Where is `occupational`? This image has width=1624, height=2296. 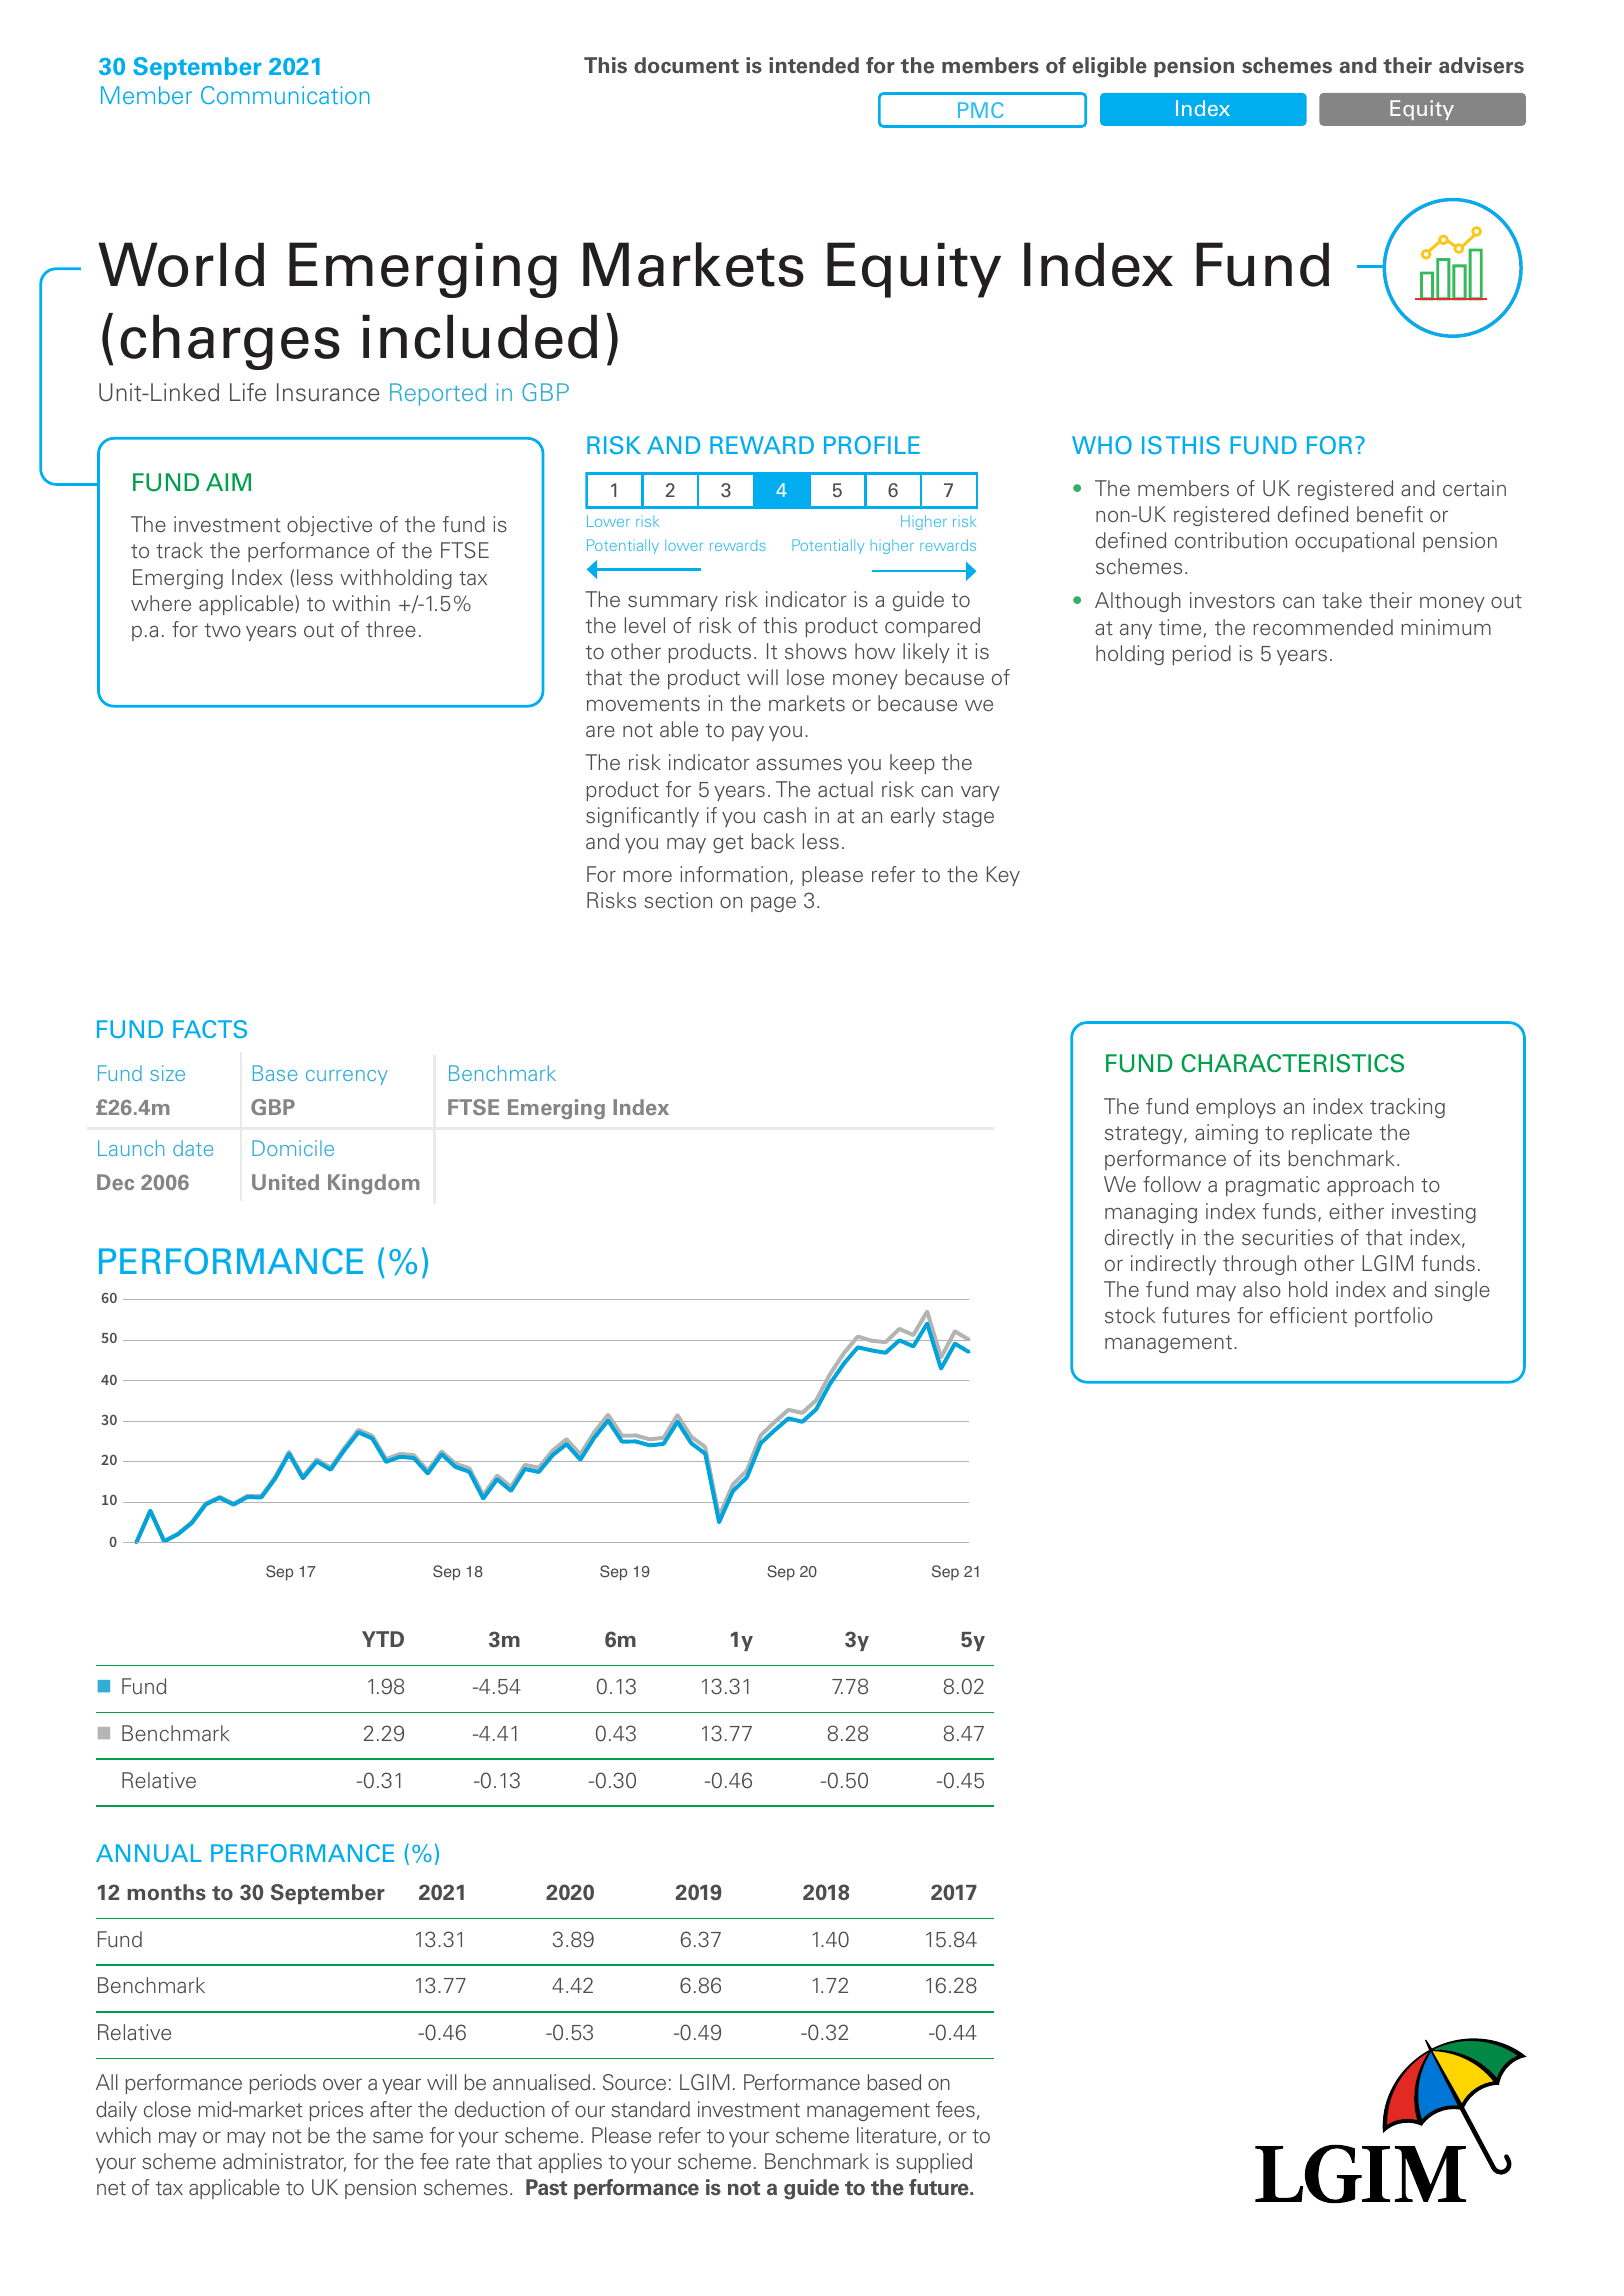
occupational is located at coordinates (1354, 542).
